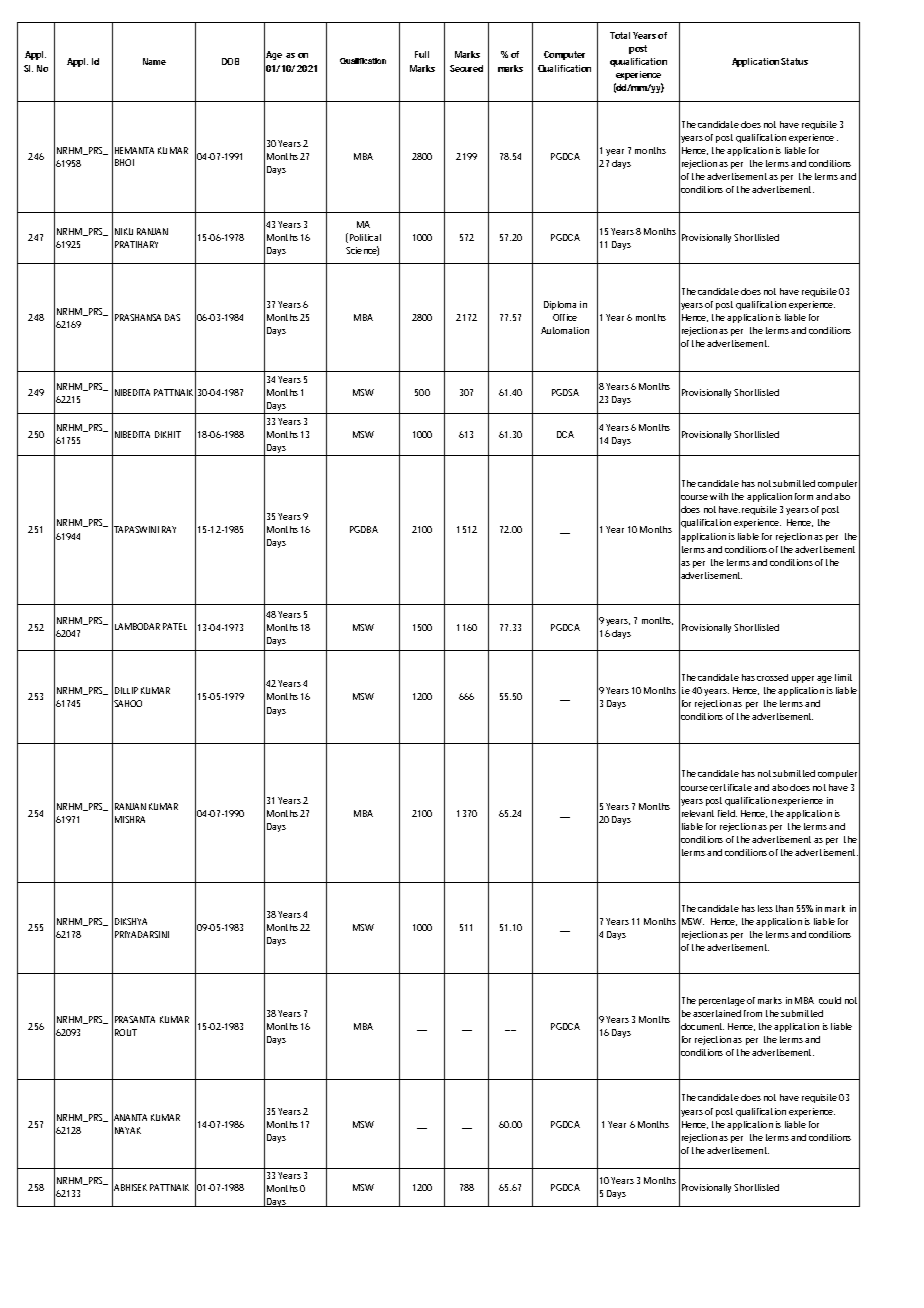  Describe the element at coordinates (719, 496) in the document. I see `with` at that location.
